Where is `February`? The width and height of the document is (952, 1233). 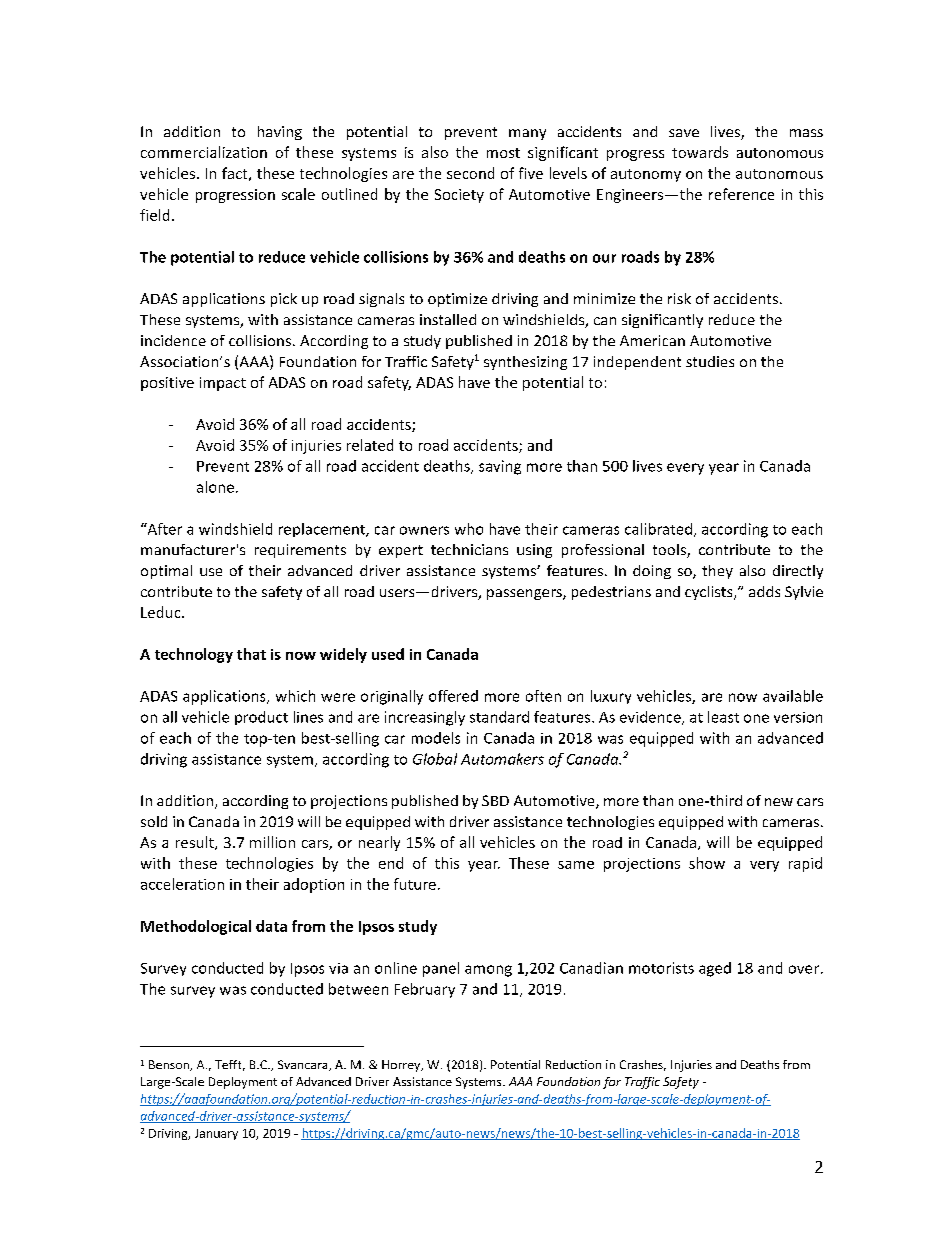
February is located at coordinates (425, 990).
